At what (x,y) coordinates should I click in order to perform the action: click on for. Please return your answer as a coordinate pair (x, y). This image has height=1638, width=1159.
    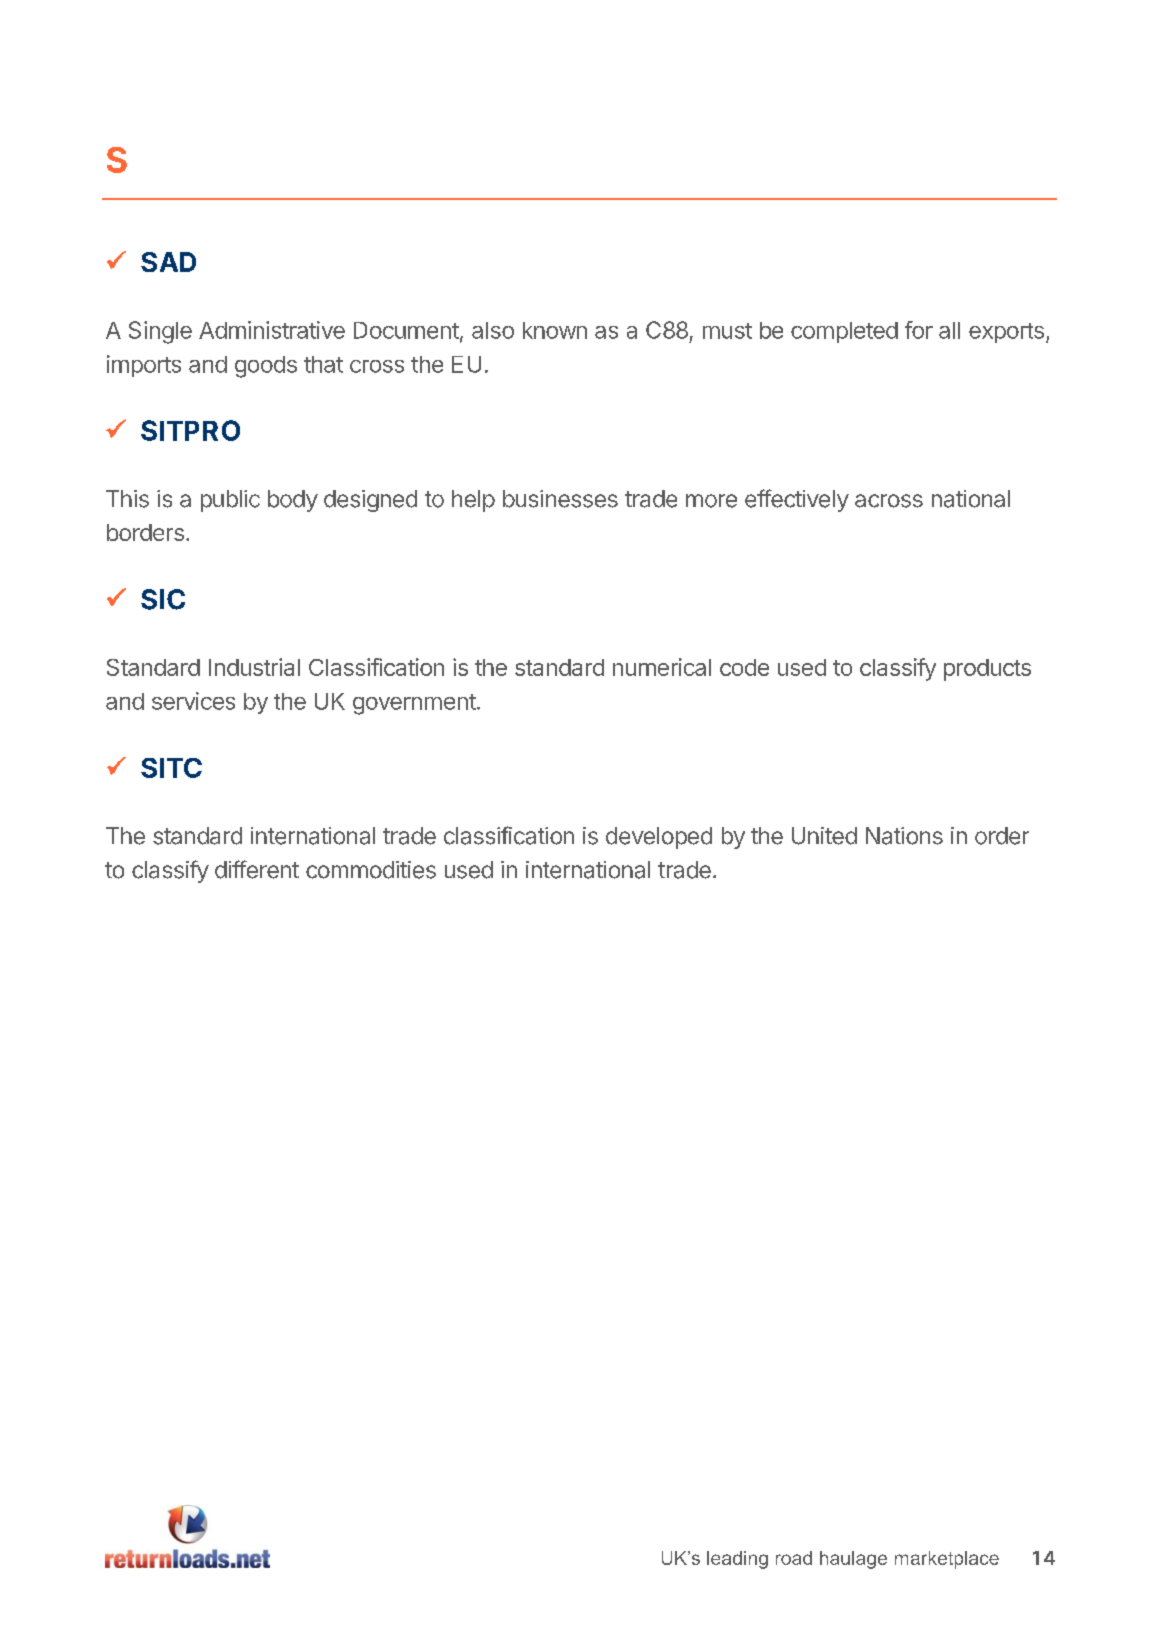
    Looking at the image, I should click on (919, 330).
